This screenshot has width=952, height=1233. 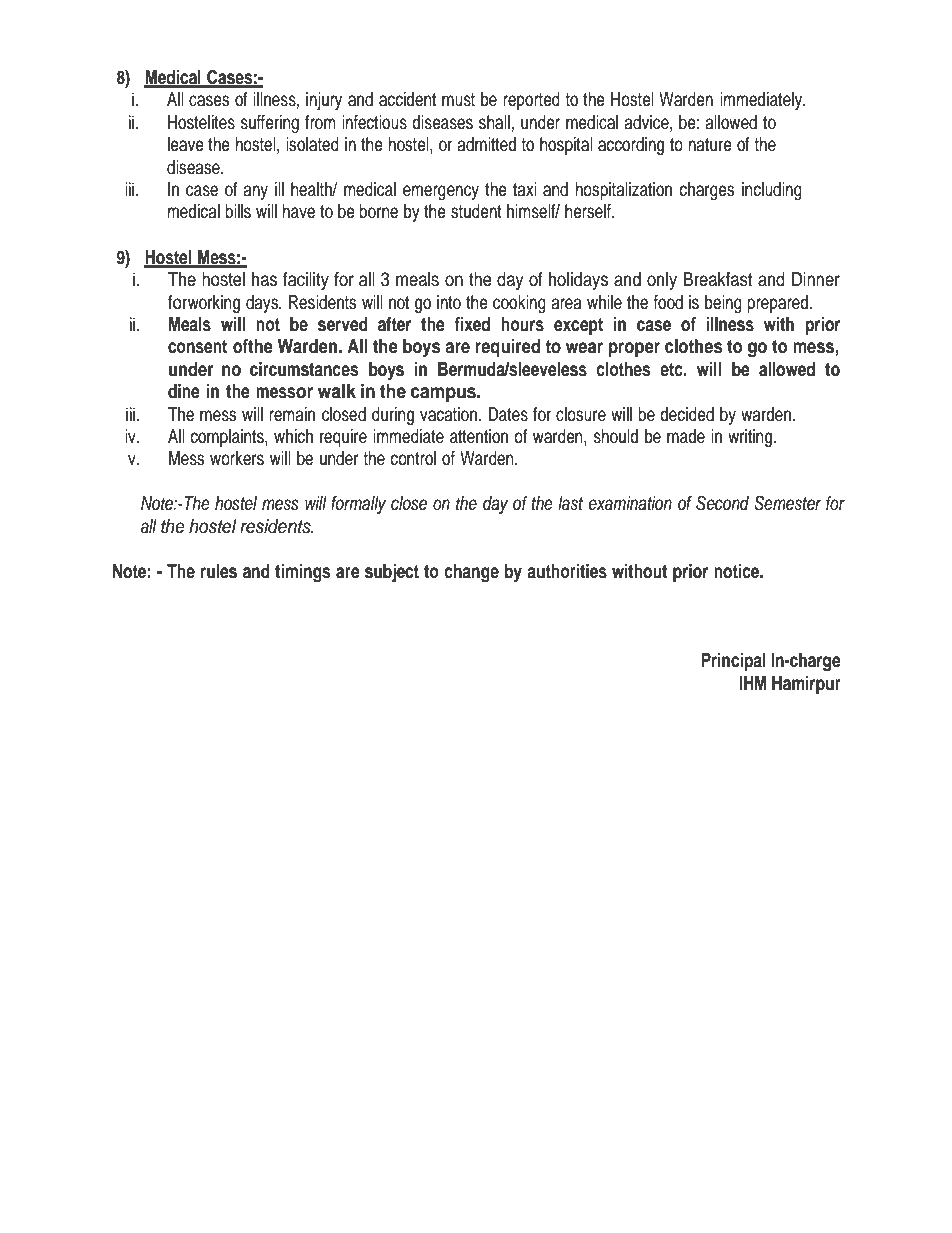 What do you see at coordinates (723, 304) in the screenshot?
I see `being` at bounding box center [723, 304].
